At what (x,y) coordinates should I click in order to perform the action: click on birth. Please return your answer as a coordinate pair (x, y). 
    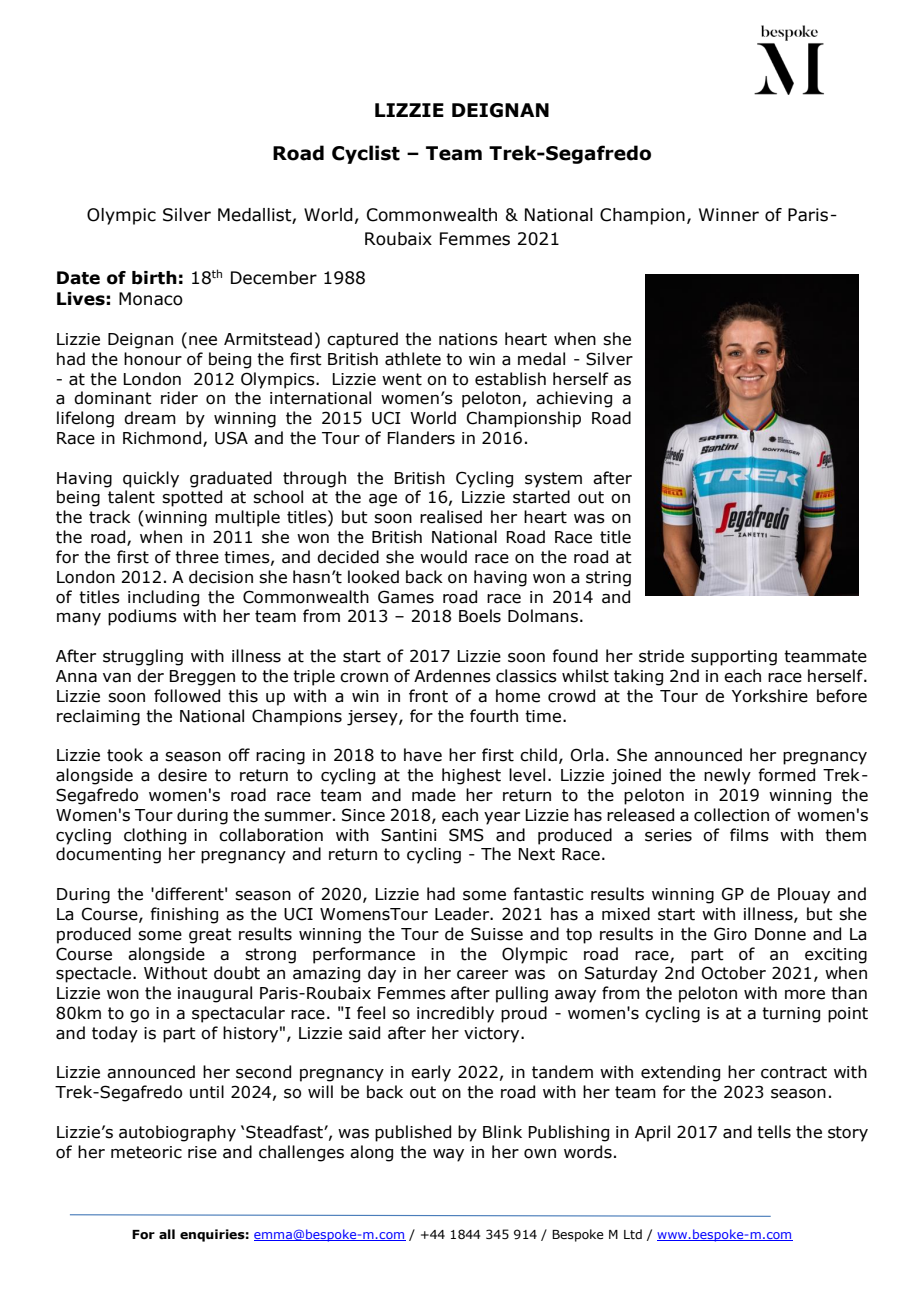
    Looking at the image, I should click on (154, 278).
